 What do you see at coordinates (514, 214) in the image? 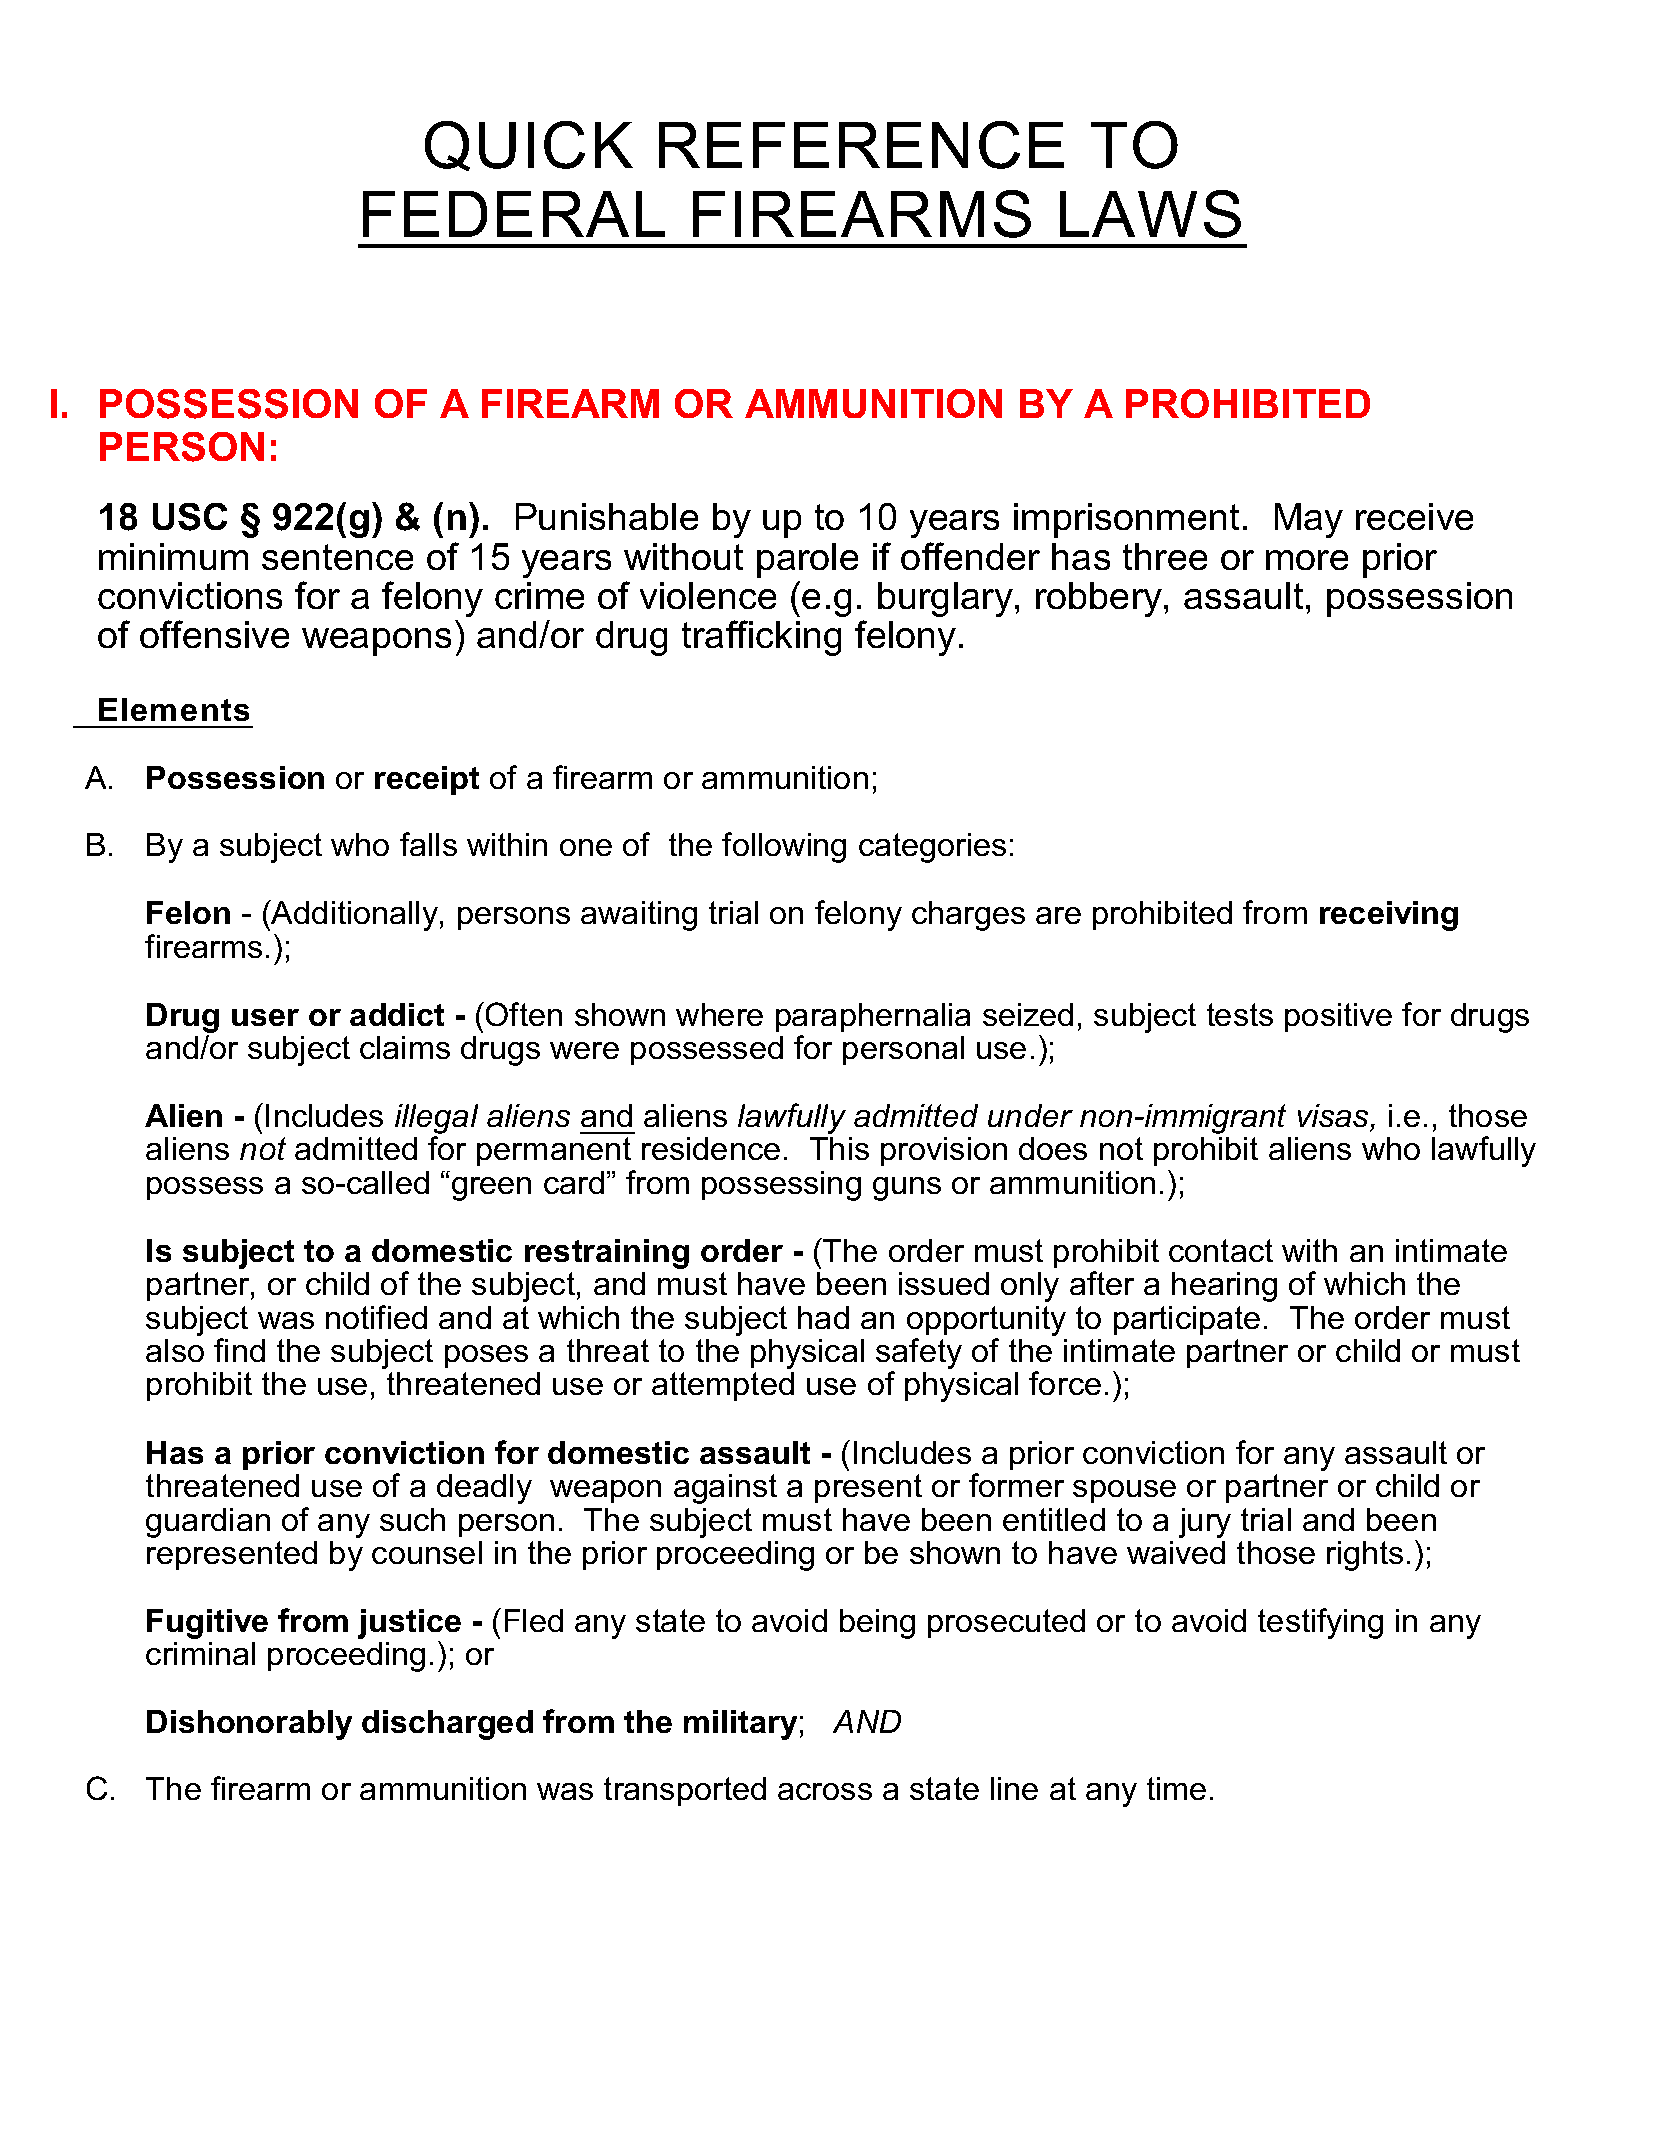
I see `FEDERAL` at bounding box center [514, 214].
